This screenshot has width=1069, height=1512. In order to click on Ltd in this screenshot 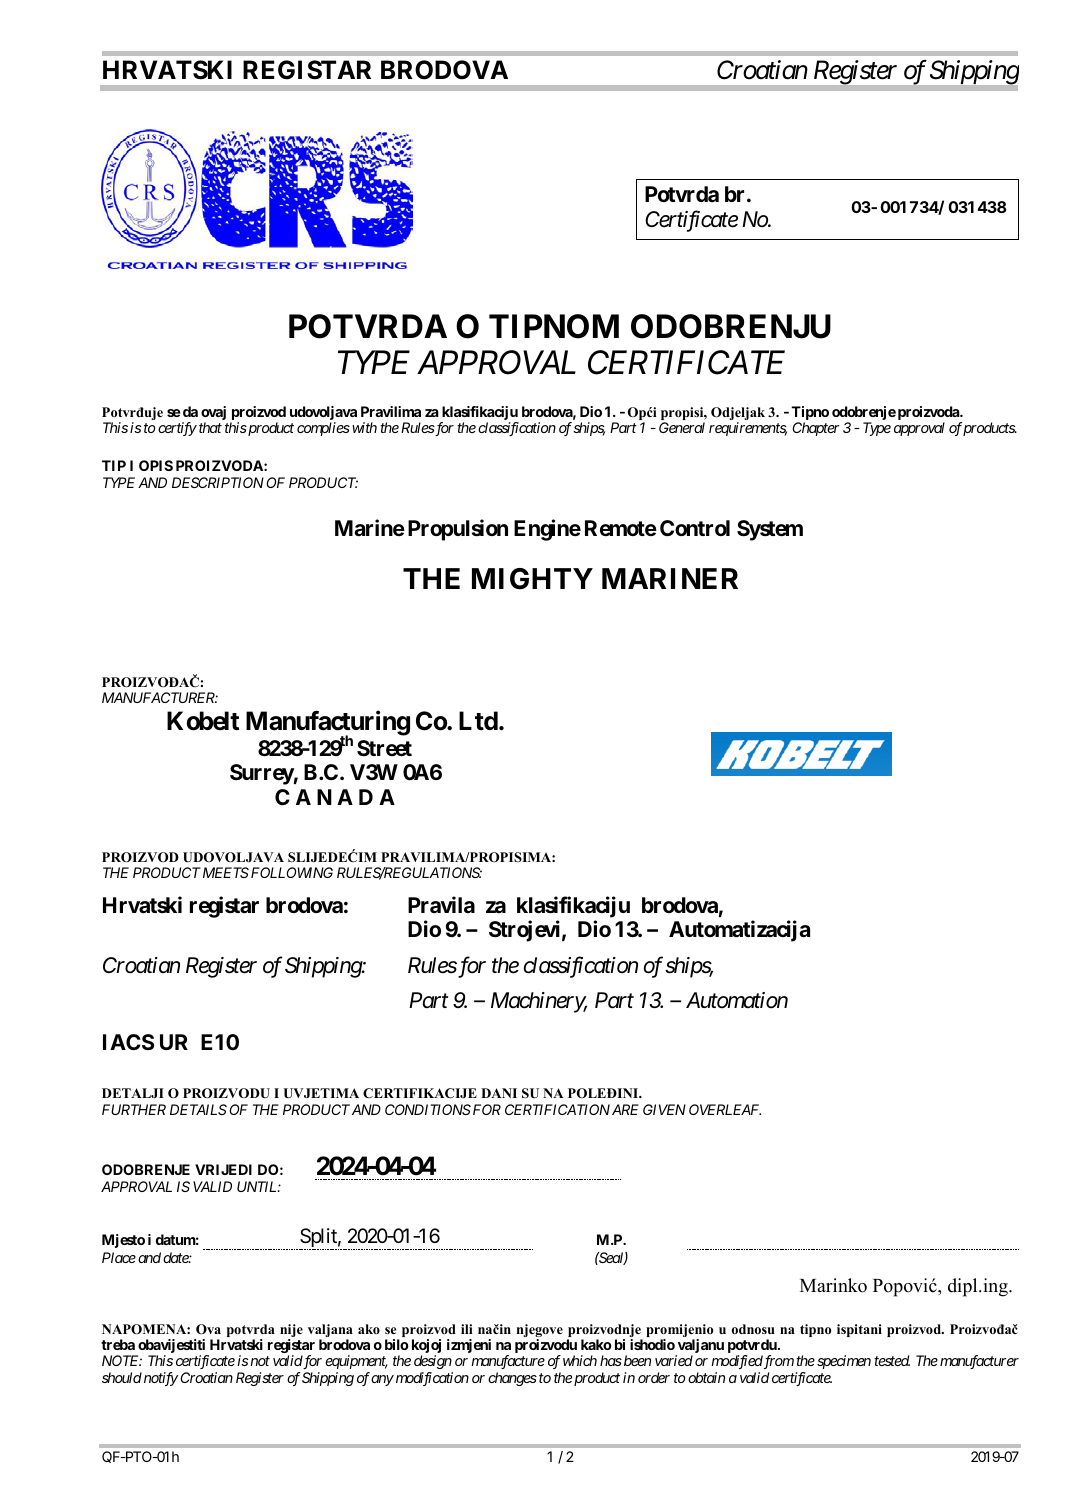, I will do `click(478, 720)`.
